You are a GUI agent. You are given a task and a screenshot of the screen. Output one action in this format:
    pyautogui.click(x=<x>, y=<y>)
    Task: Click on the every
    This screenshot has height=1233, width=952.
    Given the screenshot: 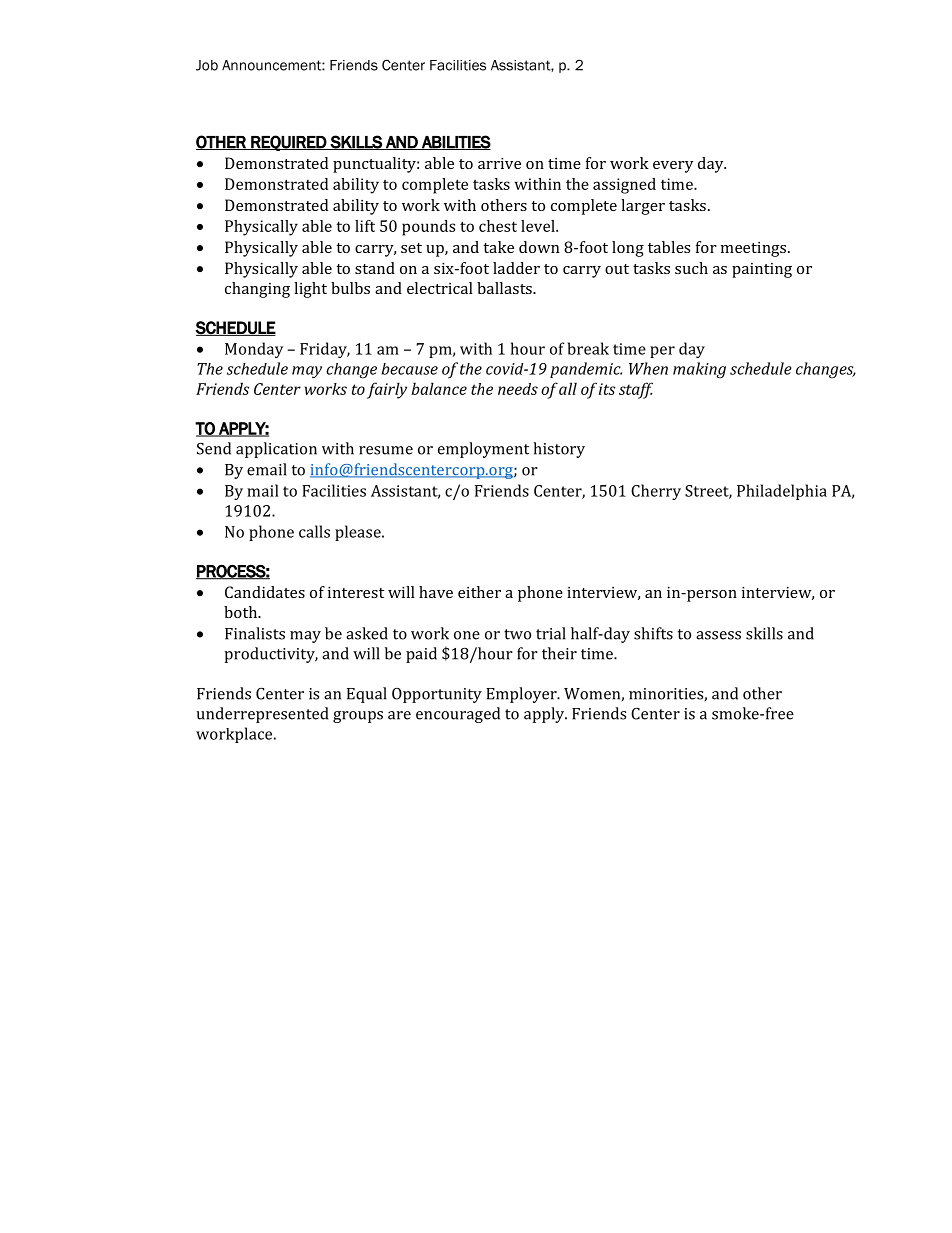 What is the action you would take?
    pyautogui.click(x=673, y=167)
